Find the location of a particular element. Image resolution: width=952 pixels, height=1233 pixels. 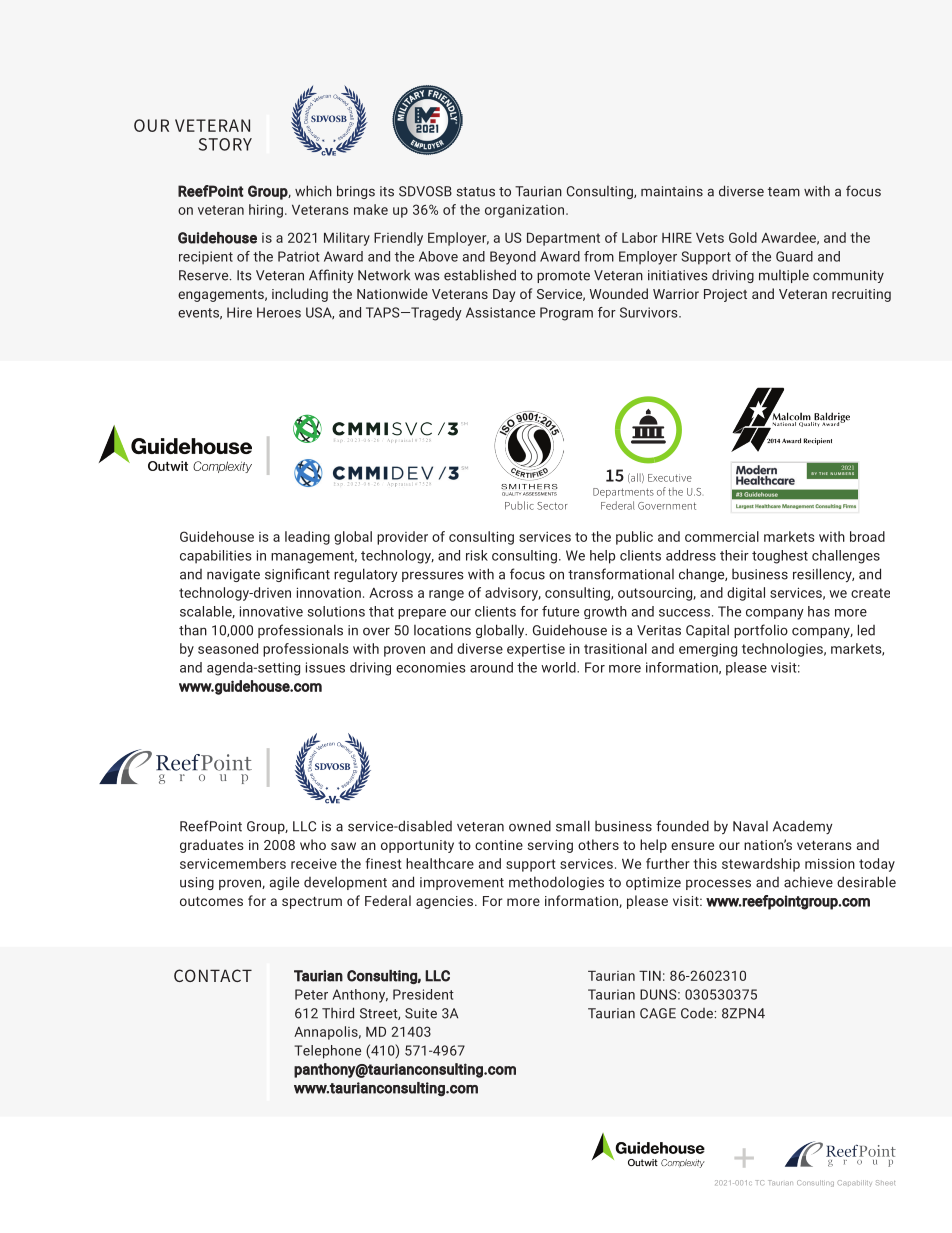

Capability is located at coordinates (854, 1183).
